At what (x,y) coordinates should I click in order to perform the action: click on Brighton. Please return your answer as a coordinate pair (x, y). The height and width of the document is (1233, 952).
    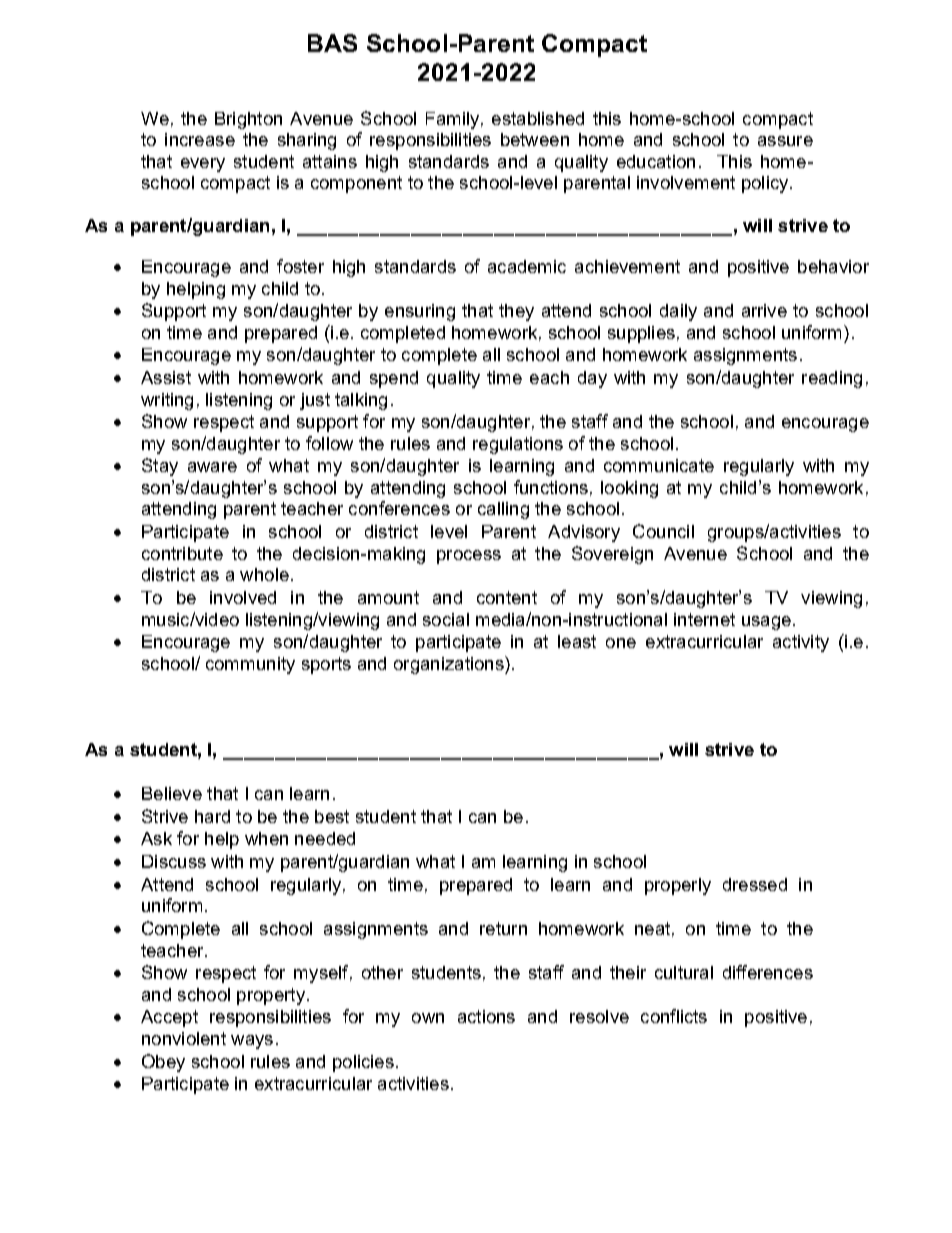
    Looking at the image, I should click on (248, 120).
